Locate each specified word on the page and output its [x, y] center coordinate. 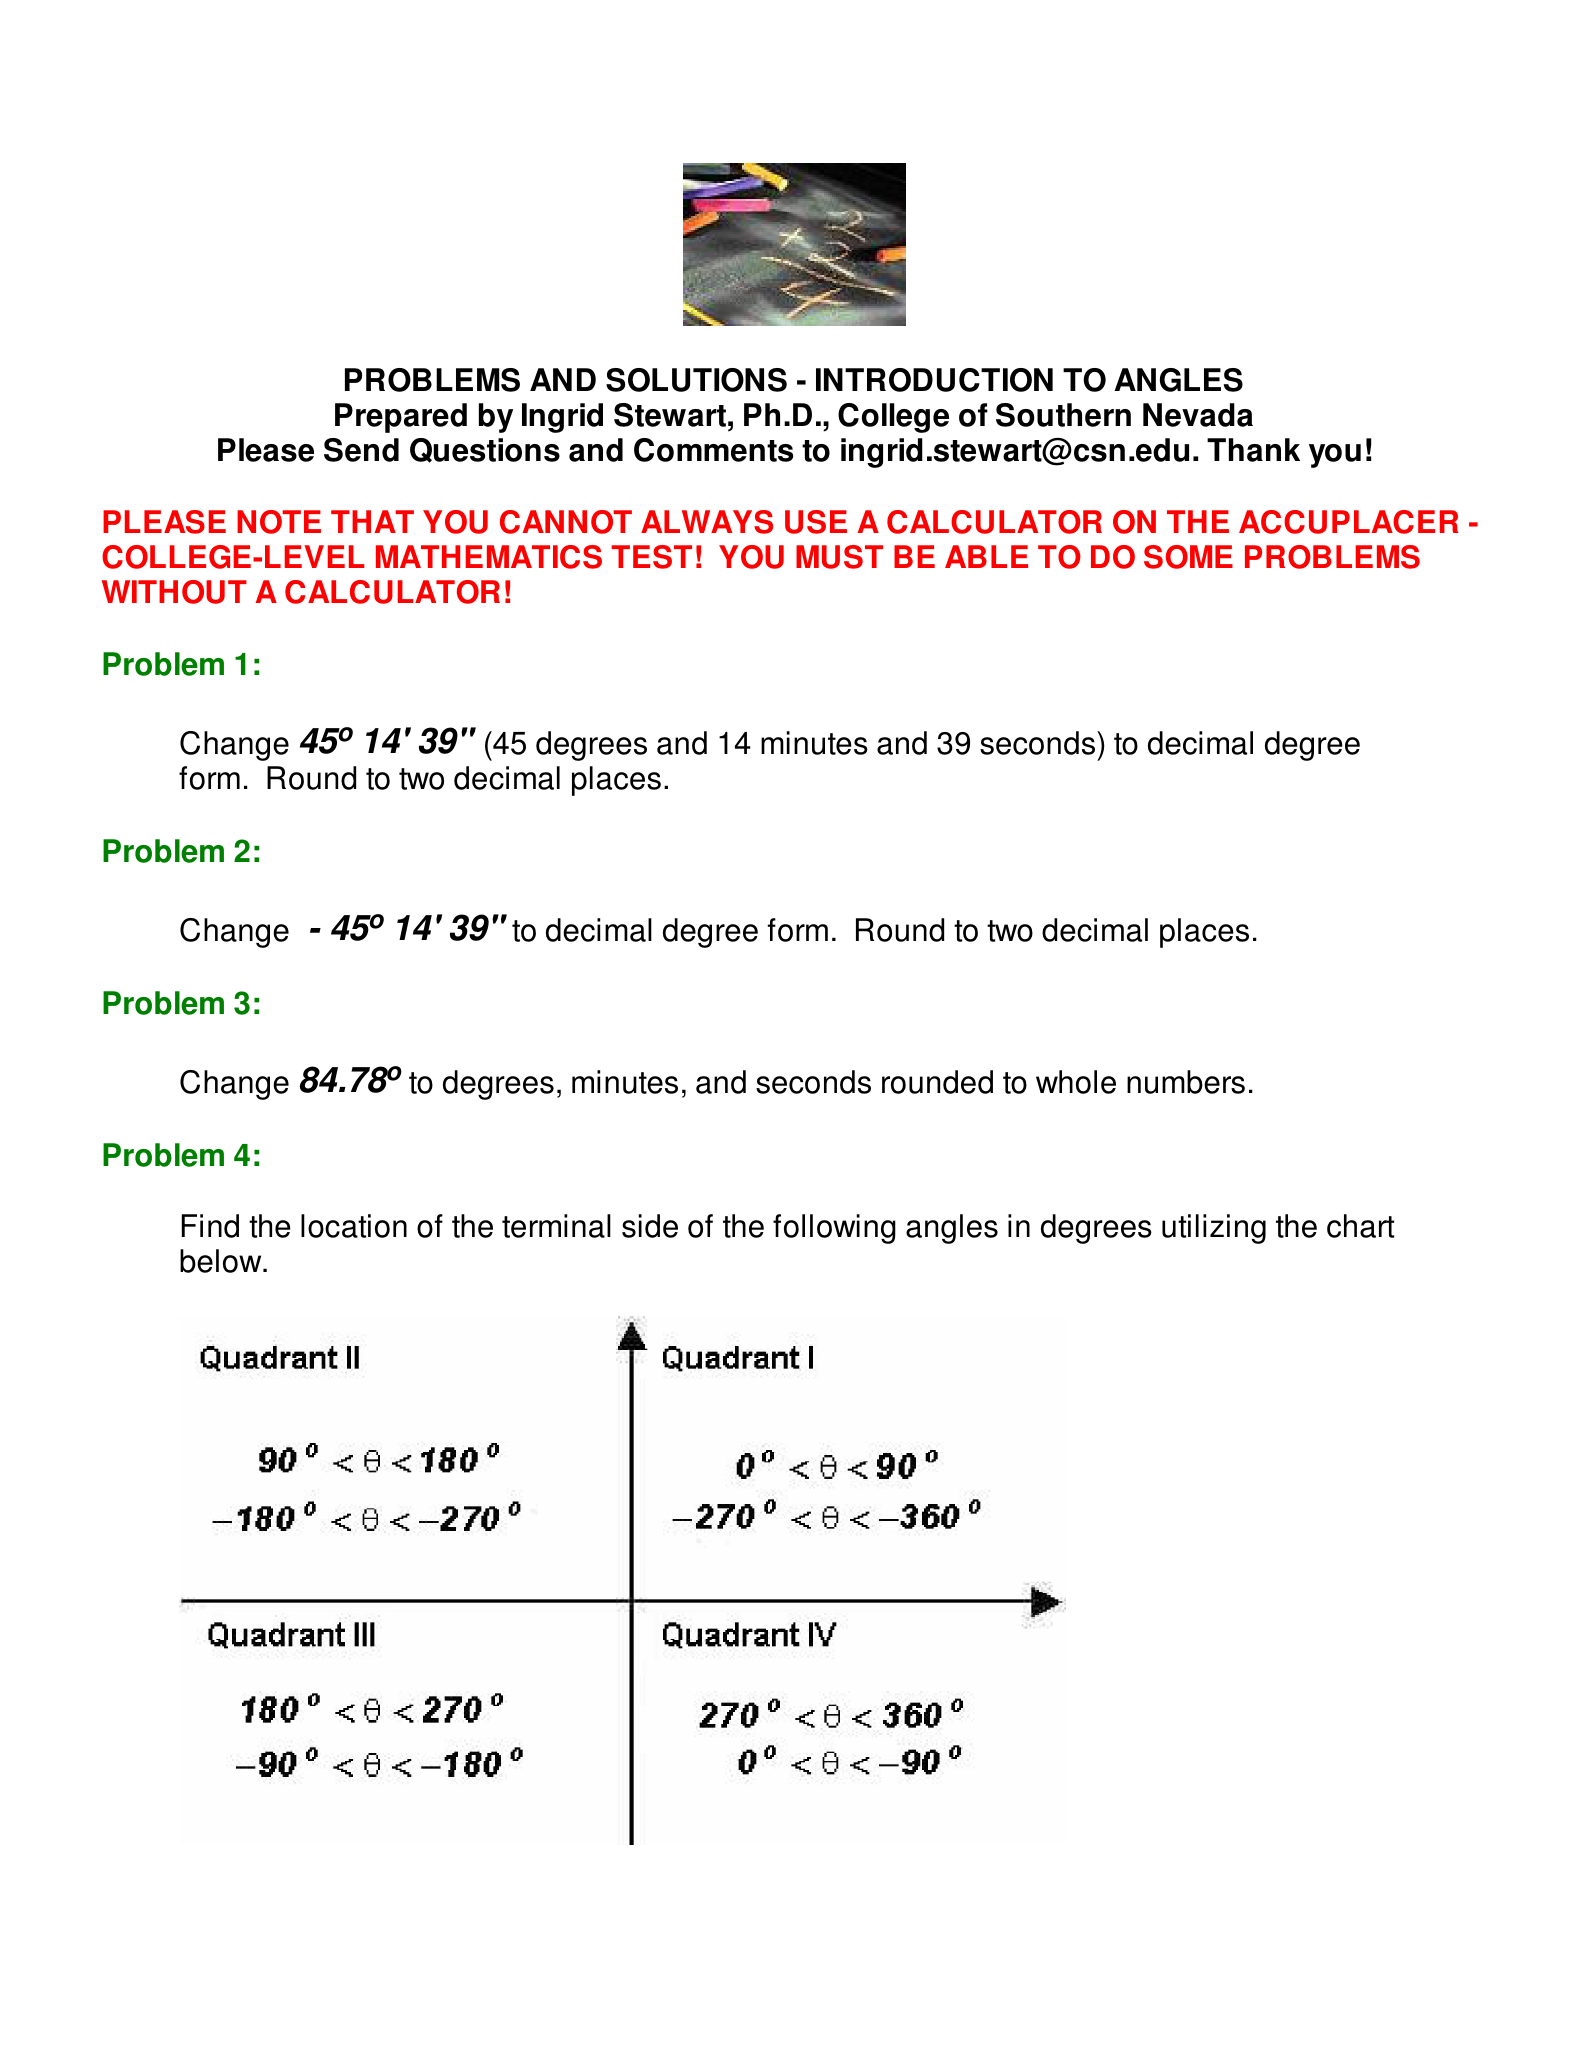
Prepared [401, 418]
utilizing [1214, 1229]
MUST [839, 557]
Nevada [1198, 415]
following [834, 1229]
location [354, 1226]
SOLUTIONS [696, 380]
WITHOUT [174, 592]
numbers [1186, 1082]
